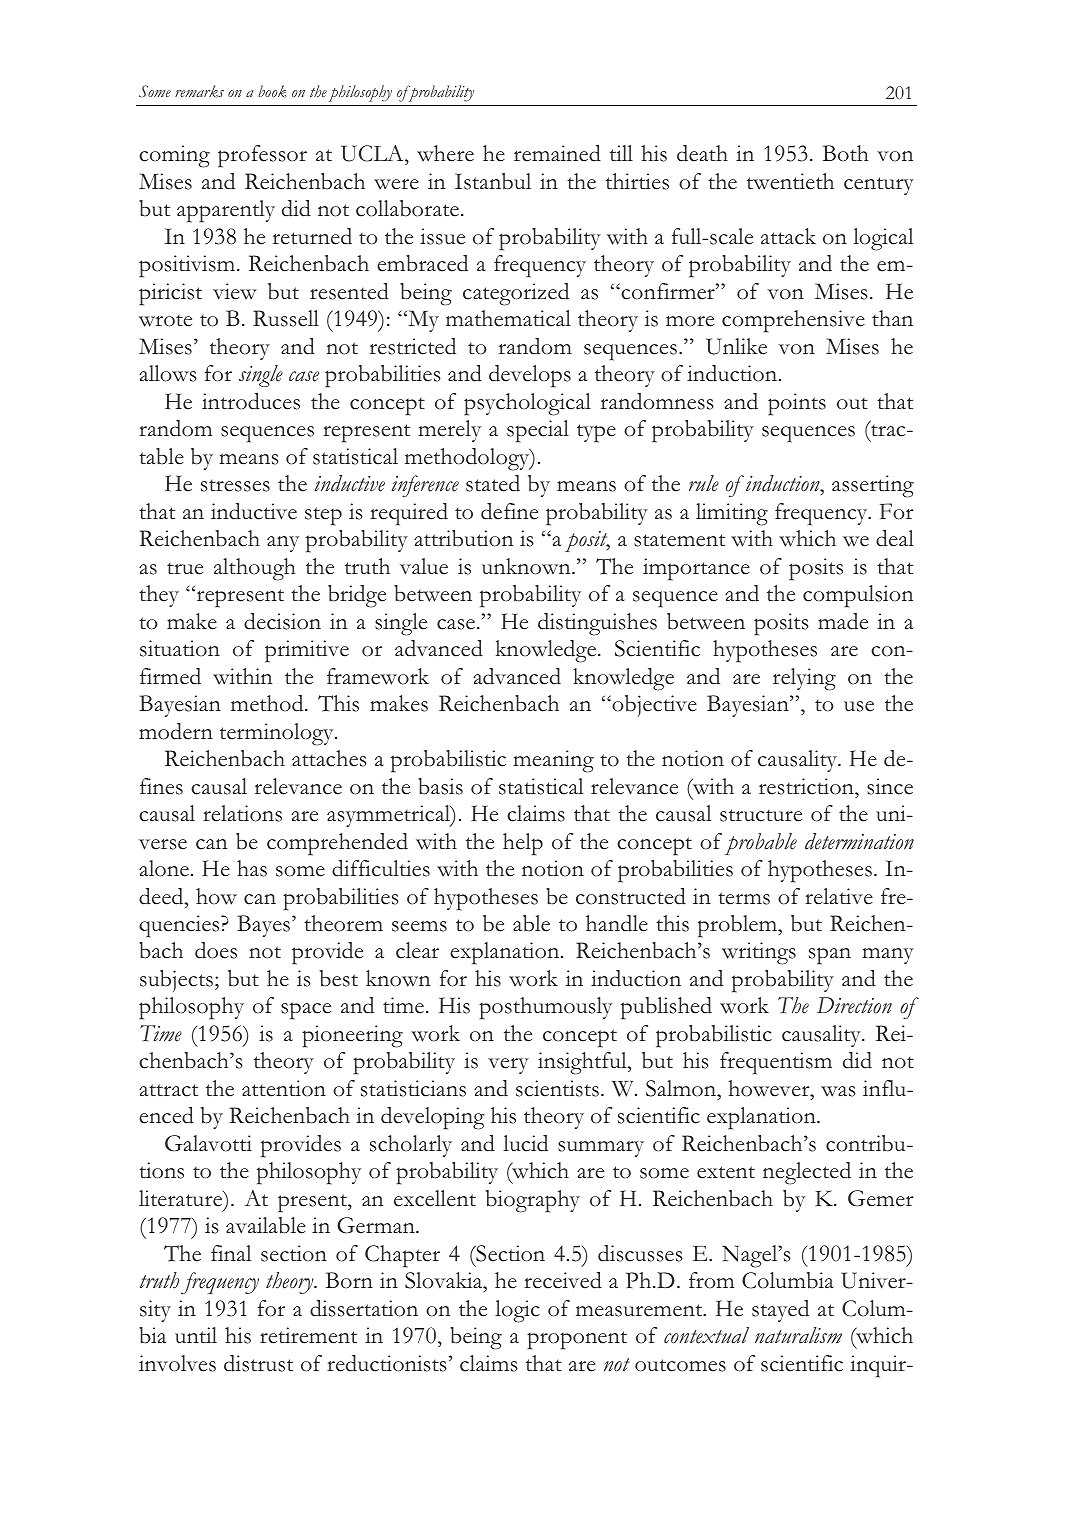 This screenshot has height=1516, width=1072. Describe the element at coordinates (255, 569) in the screenshot. I see `although` at that location.
